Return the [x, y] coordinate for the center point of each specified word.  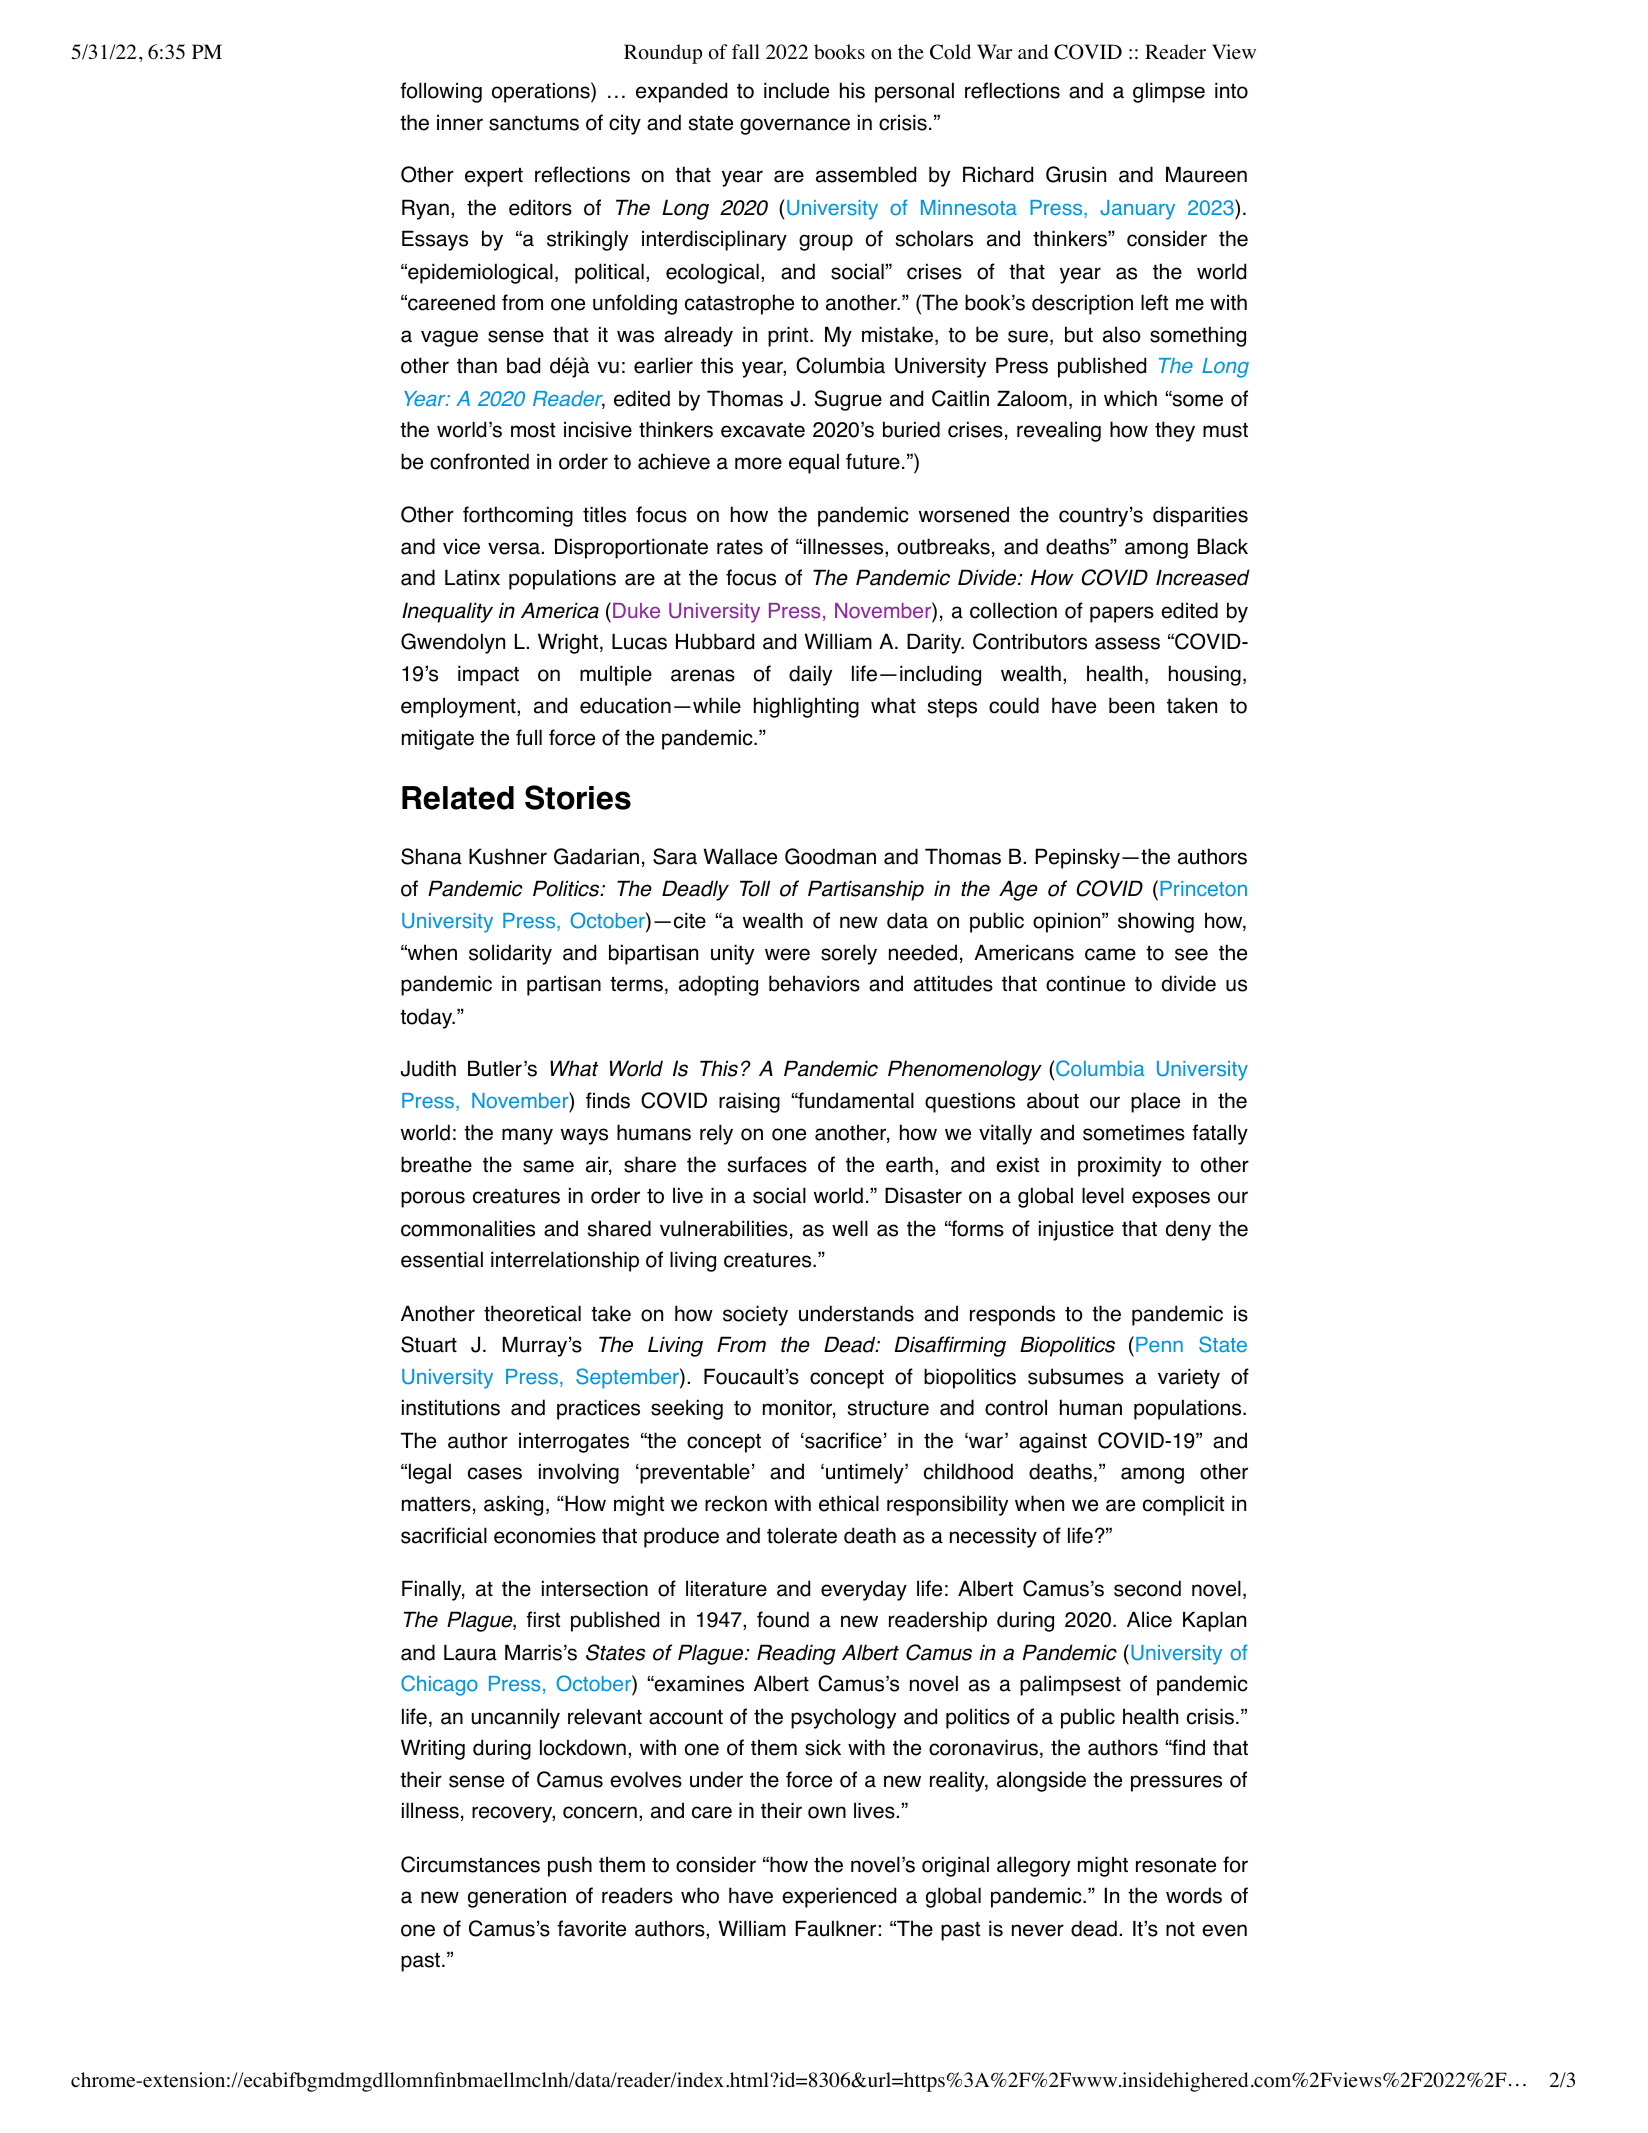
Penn [1159, 1344]
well [850, 1228]
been [1131, 705]
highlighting [806, 707]
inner [460, 122]
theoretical [532, 1313]
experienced [839, 1897]
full [529, 737]
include [796, 90]
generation [517, 1897]
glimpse [1169, 92]
